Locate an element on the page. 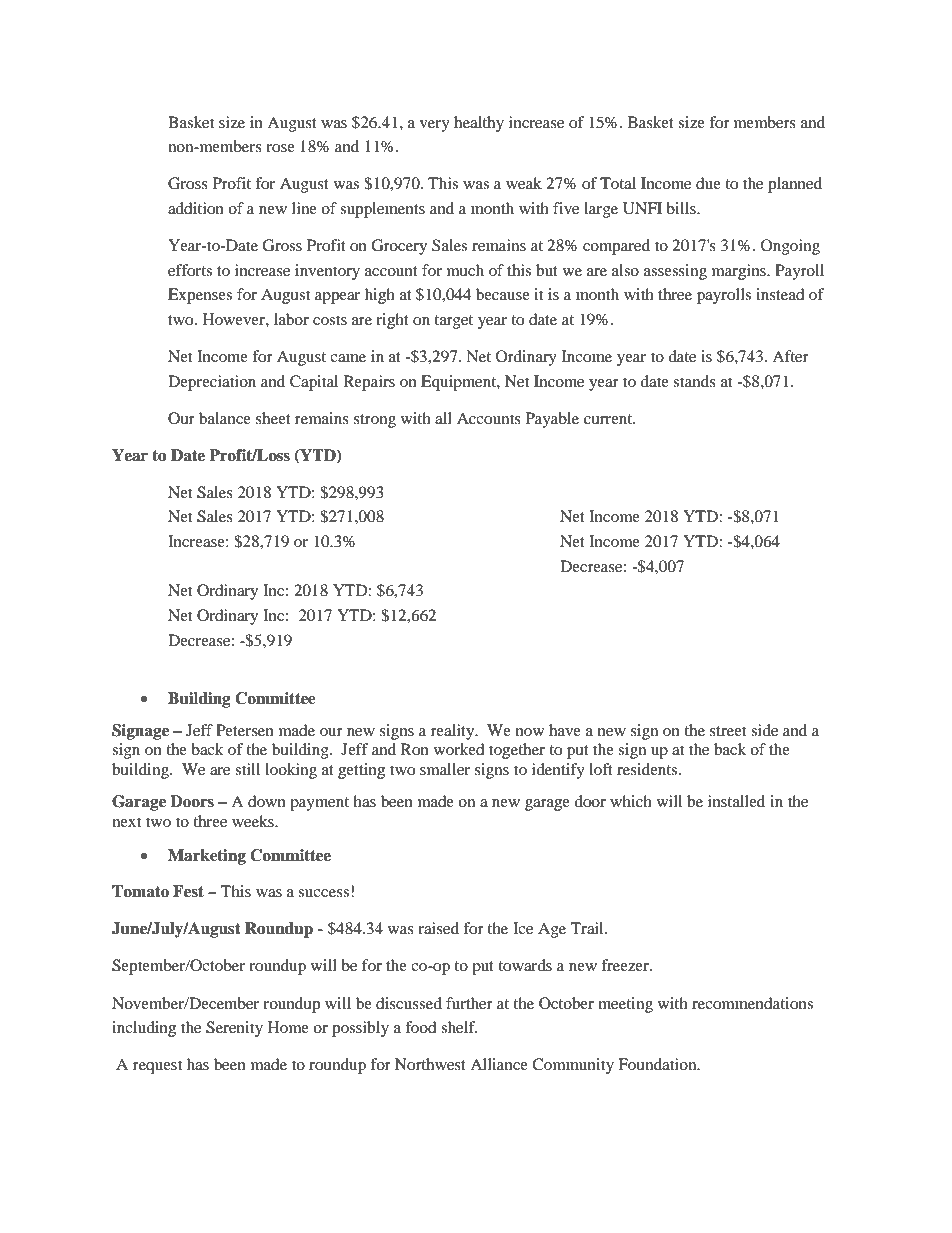 This page has width=952, height=1233. recommendations is located at coordinates (752, 1003).
